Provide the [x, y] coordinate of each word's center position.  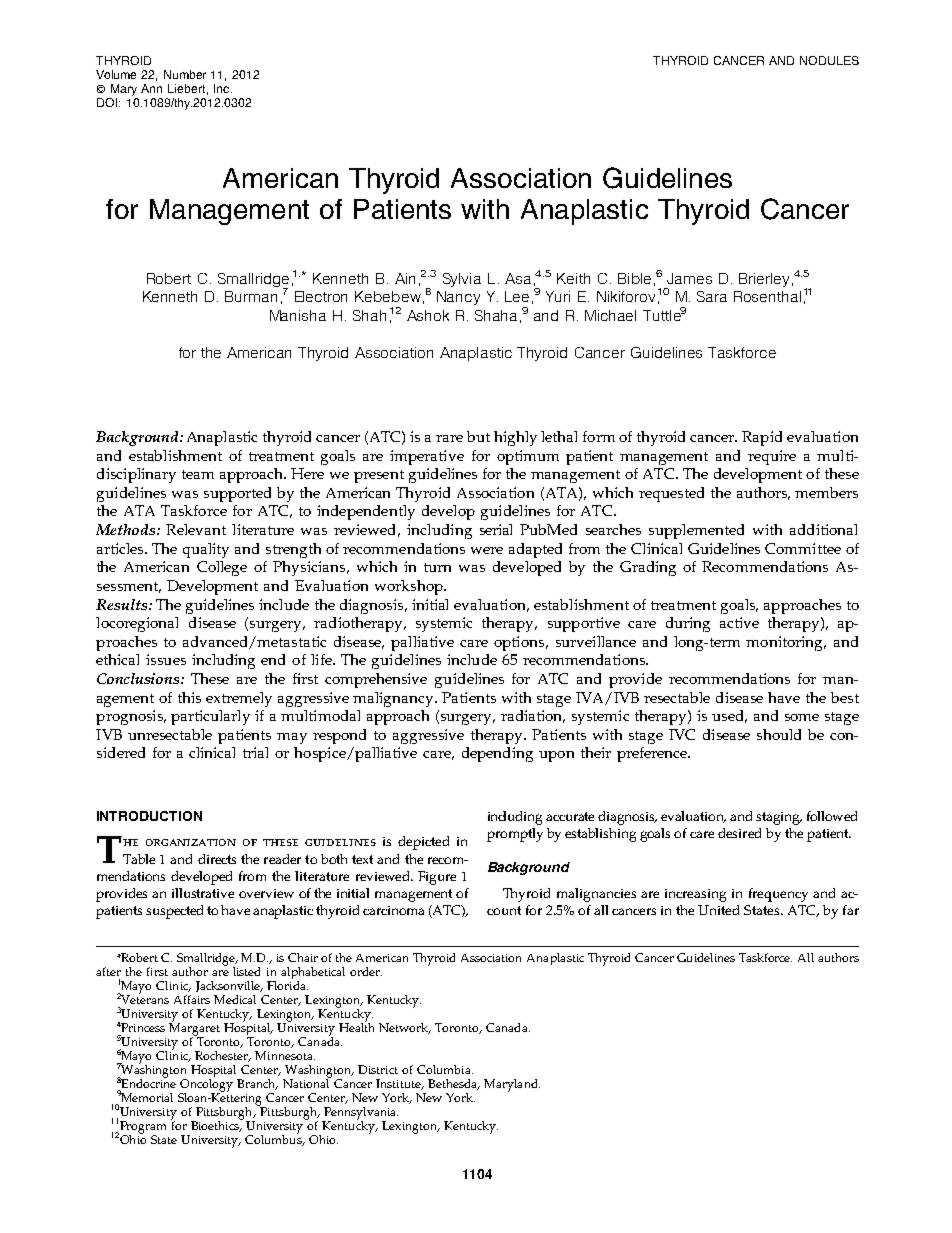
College [222, 568]
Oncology [206, 1086]
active [739, 622]
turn [437, 567]
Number [185, 74]
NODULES [829, 60]
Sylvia [462, 280]
